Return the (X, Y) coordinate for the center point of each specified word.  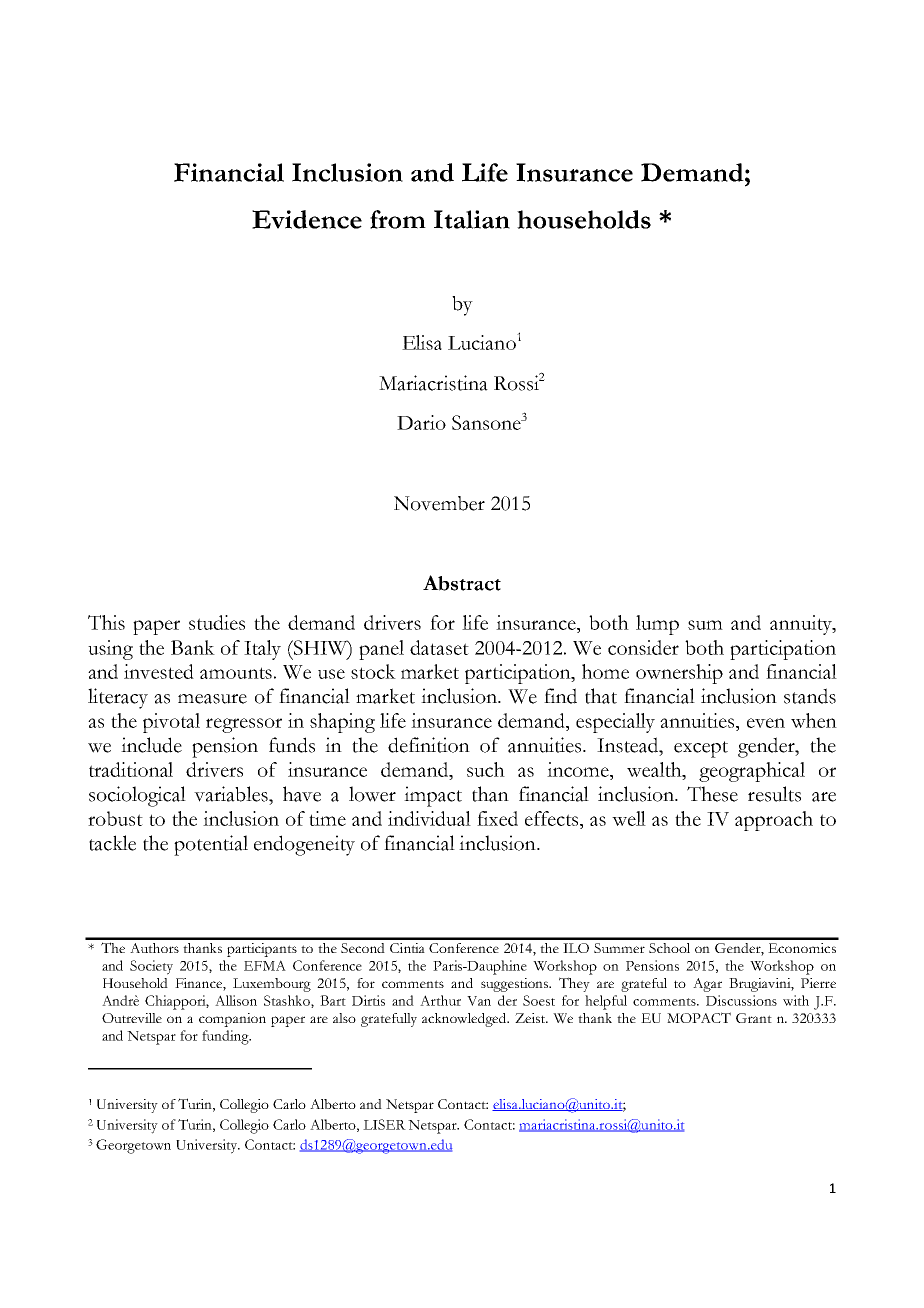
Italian (472, 219)
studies (217, 622)
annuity (802, 625)
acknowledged (465, 1020)
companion (232, 1020)
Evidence (307, 219)
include (151, 745)
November (439, 503)
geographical (752, 772)
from (398, 219)
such (486, 769)
